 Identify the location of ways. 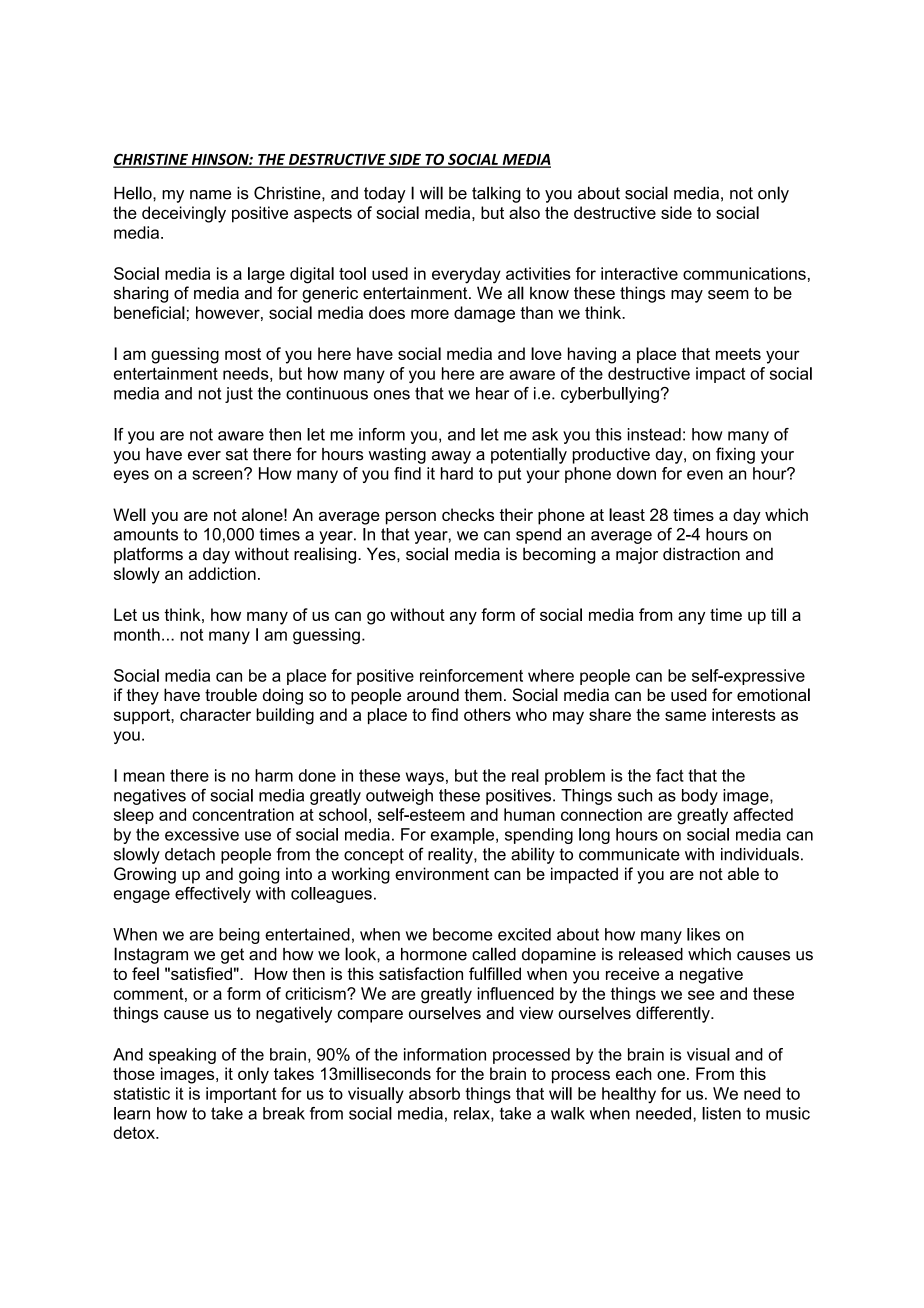
(425, 778).
